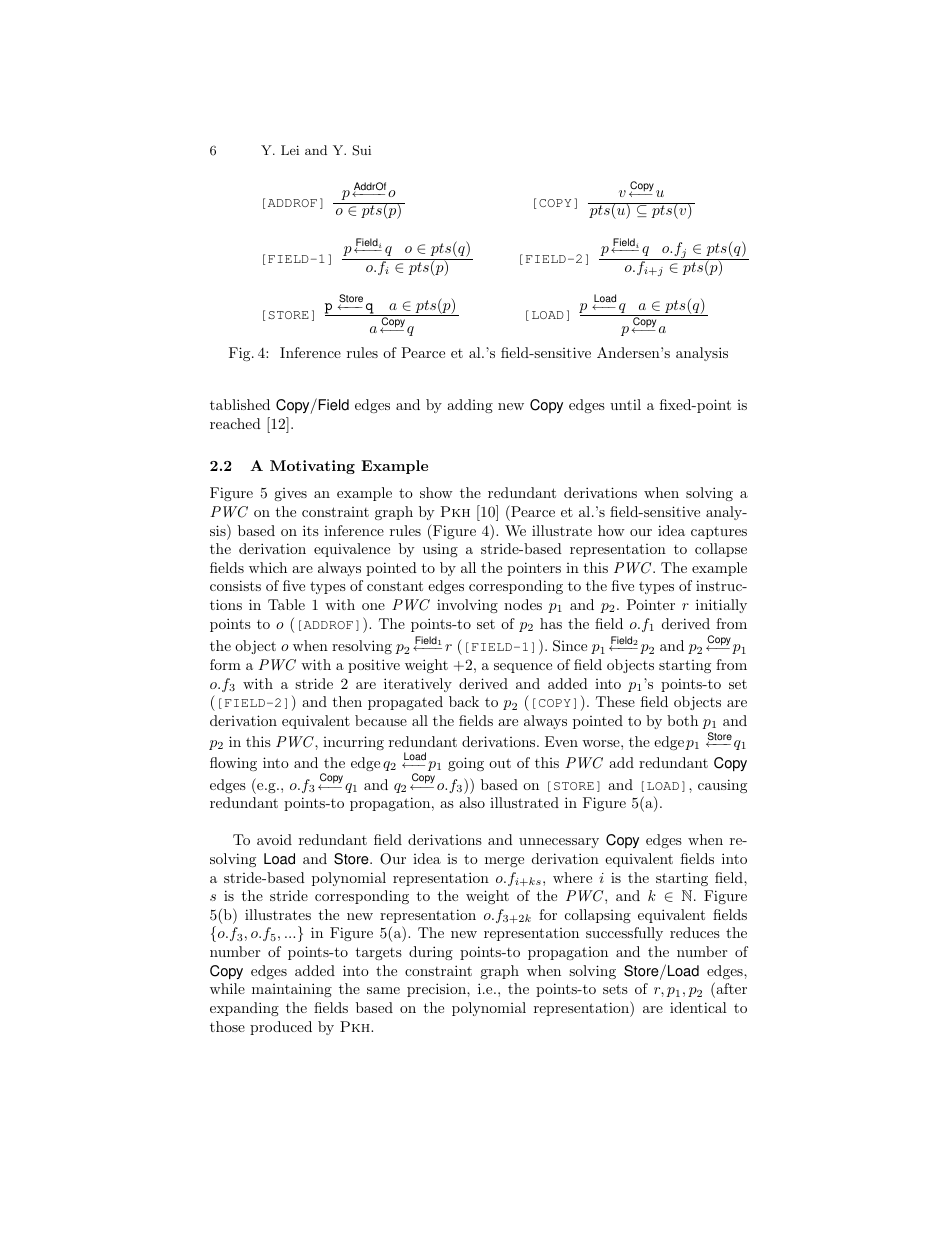 This screenshot has width=952, height=1233. Describe the element at coordinates (467, 606) in the screenshot. I see `involving` at that location.
